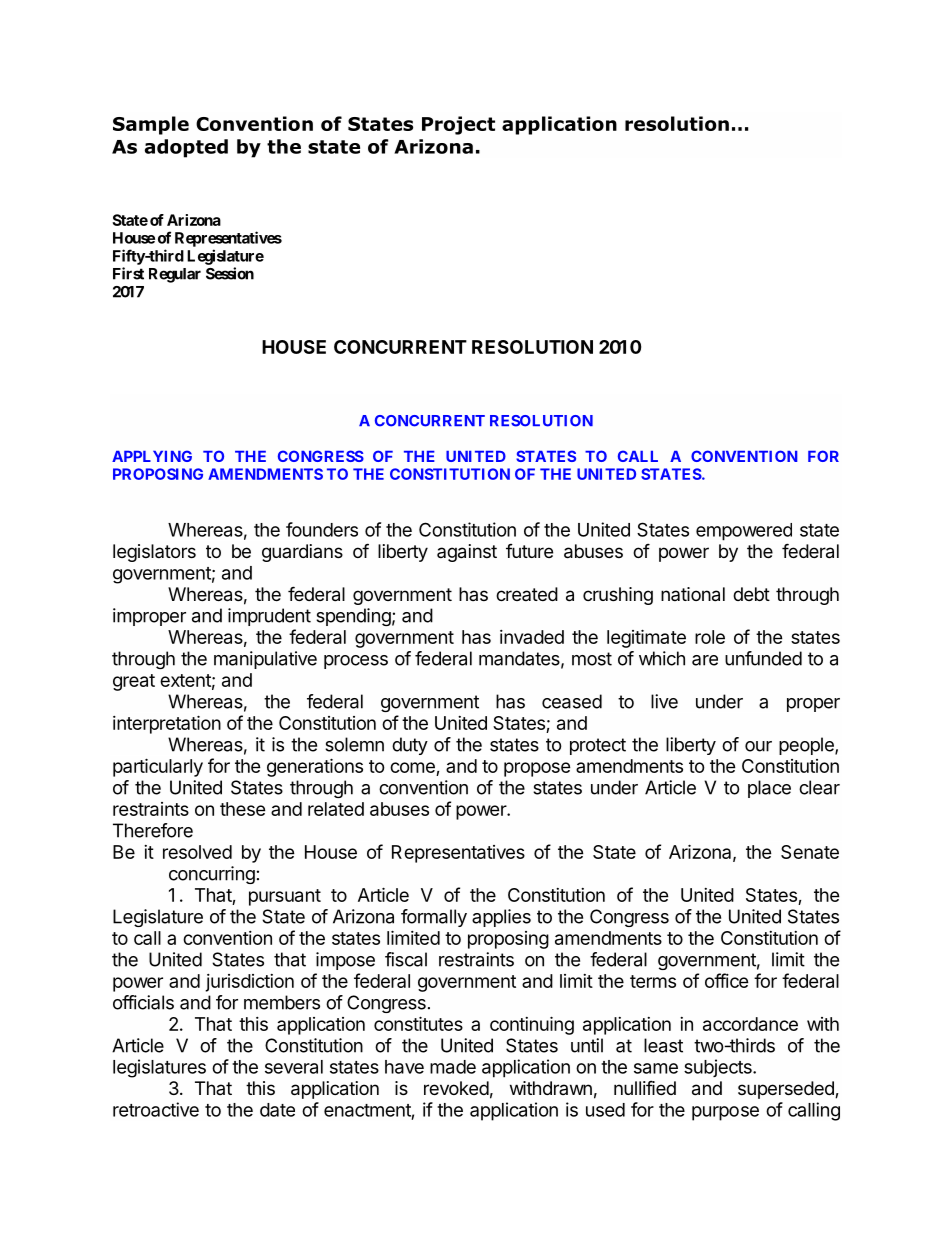 The height and width of the page is (1233, 952). I want to click on APPLYING, so click(152, 456).
